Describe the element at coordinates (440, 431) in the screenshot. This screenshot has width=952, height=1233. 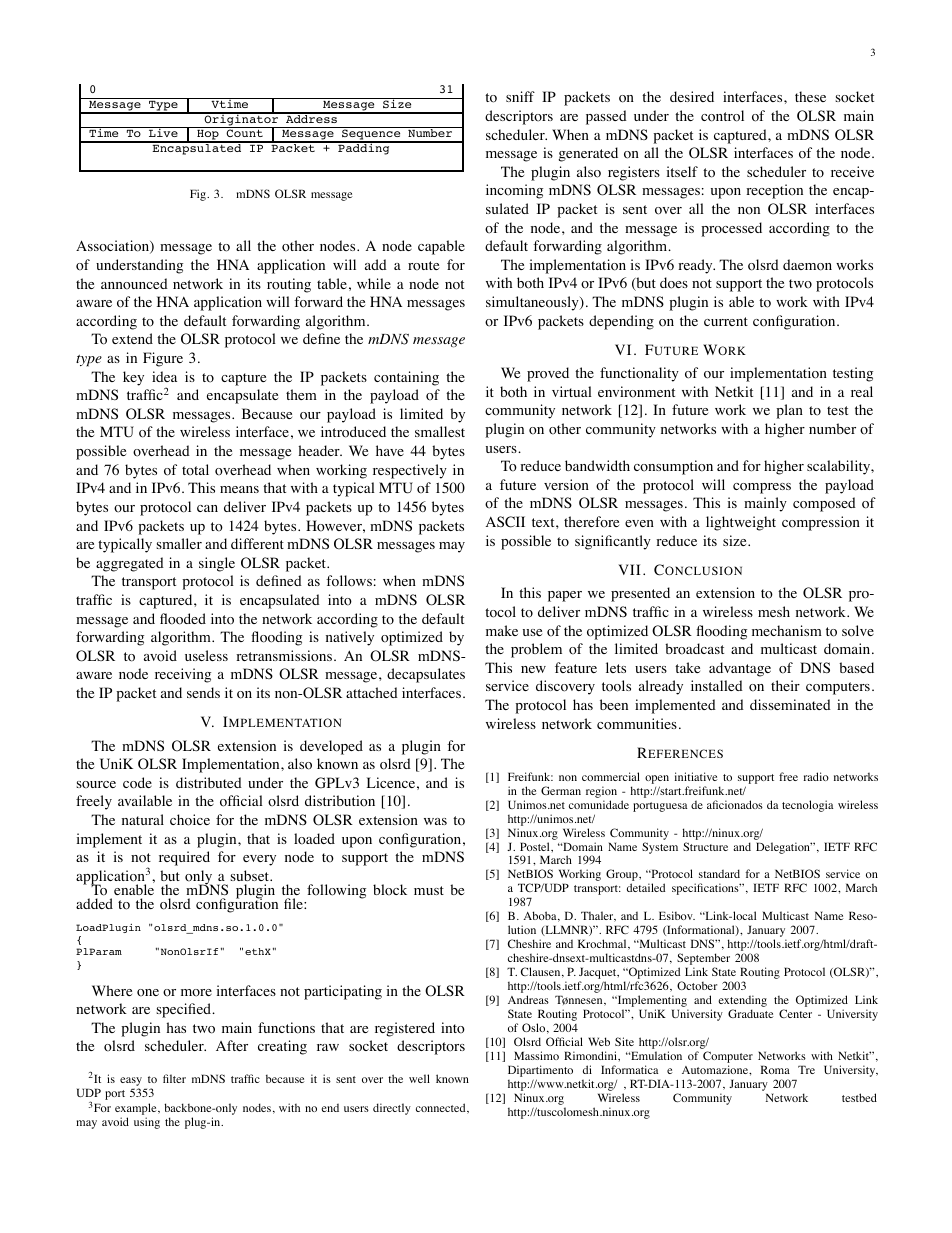
I see `smallest` at that location.
